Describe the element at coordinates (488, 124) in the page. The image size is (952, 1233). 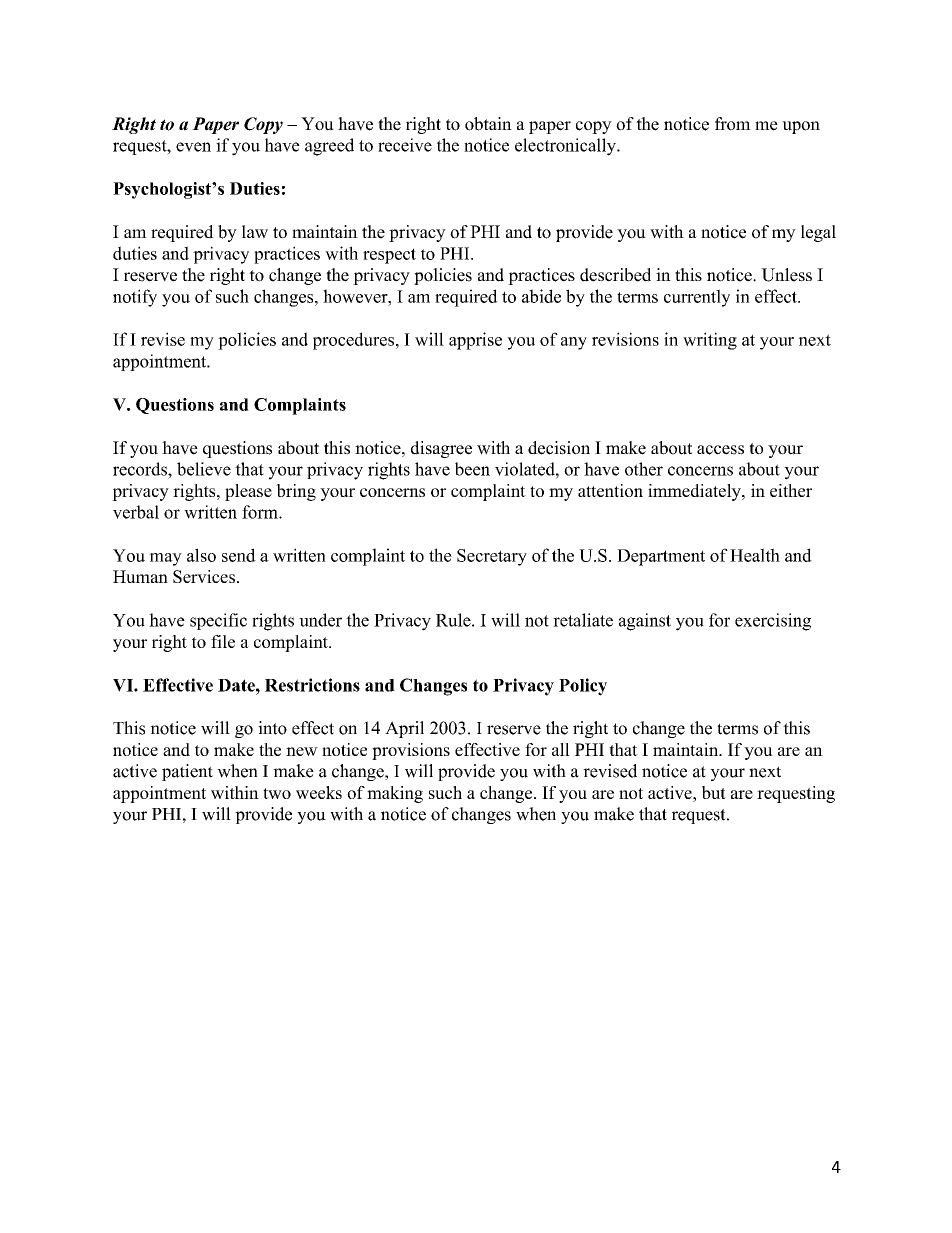
I see `obtain` at that location.
